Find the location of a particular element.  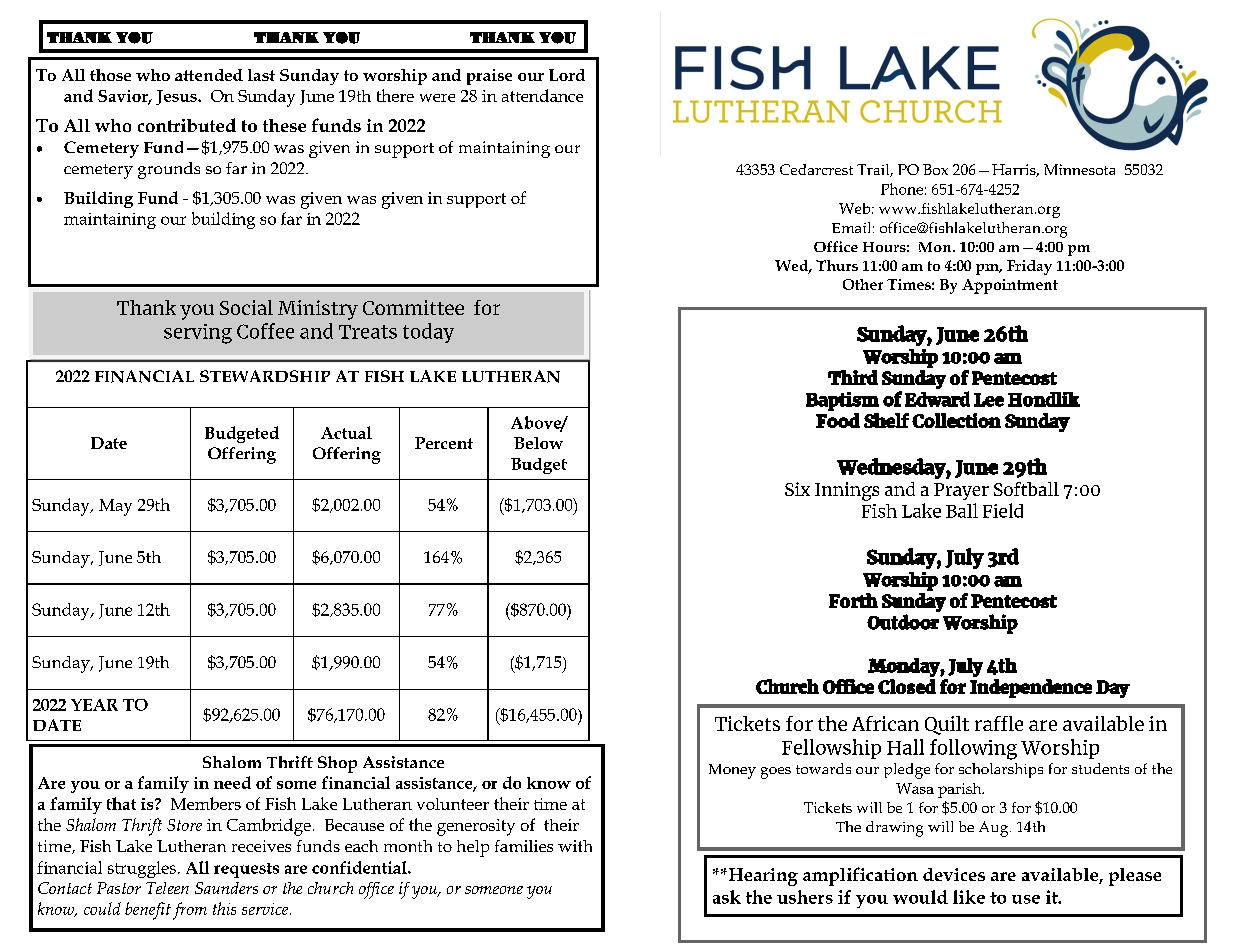

Independence is located at coordinates (1031, 688).
